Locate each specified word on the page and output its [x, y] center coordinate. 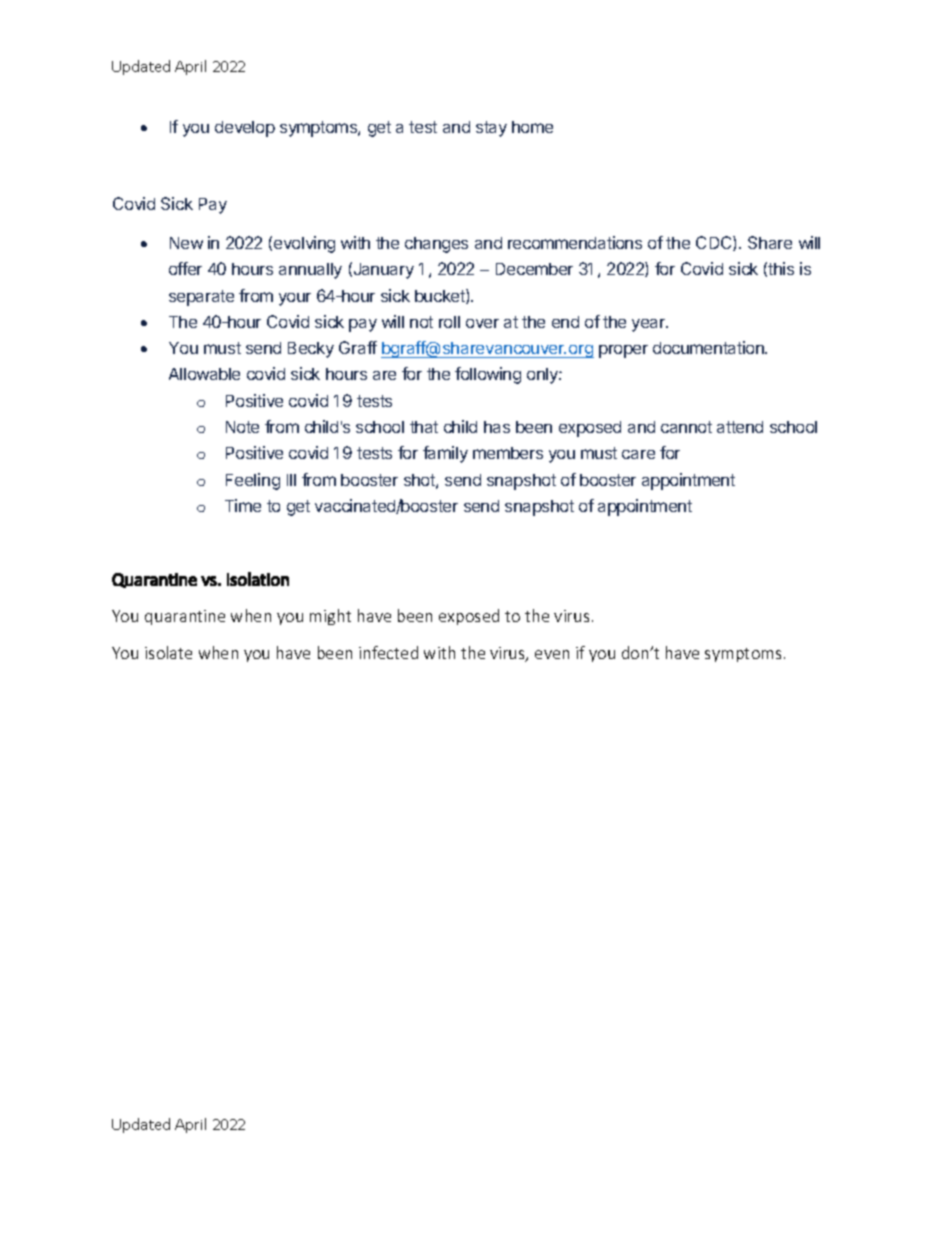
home [532, 127]
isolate [168, 652]
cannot [686, 427]
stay [491, 129]
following [488, 375]
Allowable [204, 374]
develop [245, 129]
